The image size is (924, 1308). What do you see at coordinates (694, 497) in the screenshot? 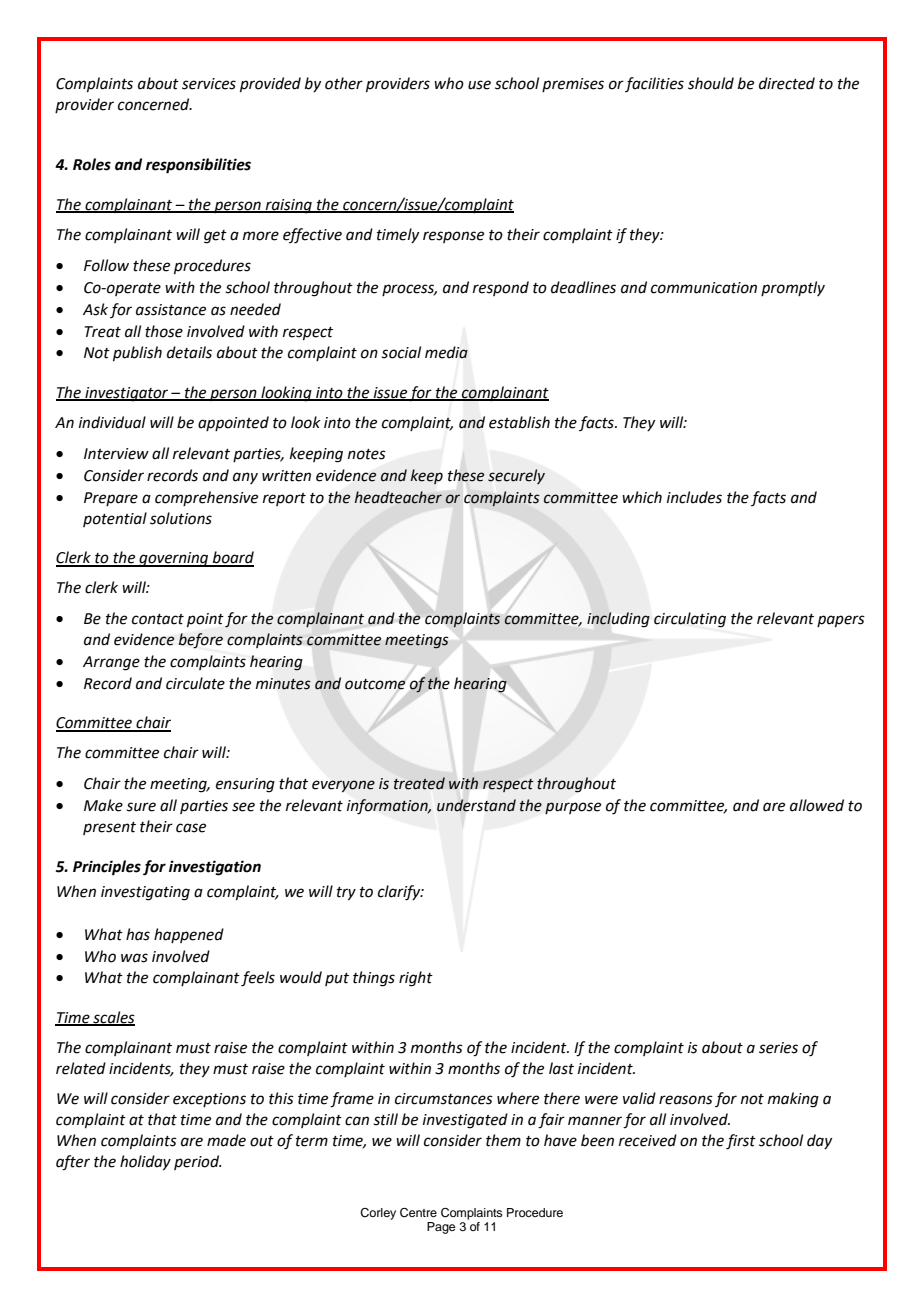
I see `includes` at bounding box center [694, 497].
